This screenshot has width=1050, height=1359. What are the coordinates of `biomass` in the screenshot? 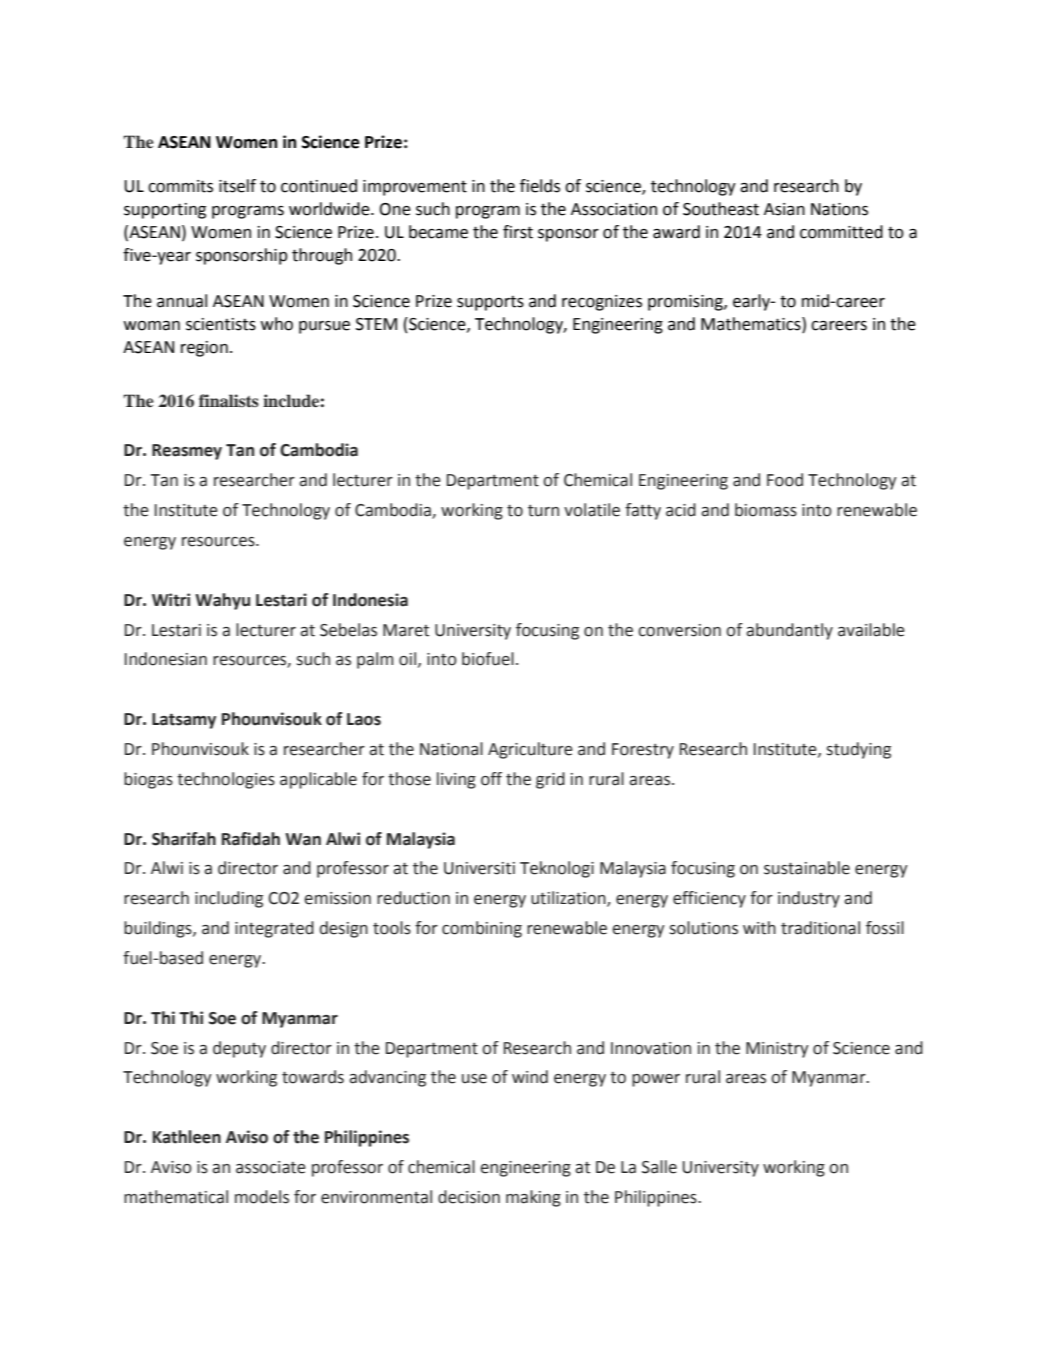 It's located at (766, 510).
